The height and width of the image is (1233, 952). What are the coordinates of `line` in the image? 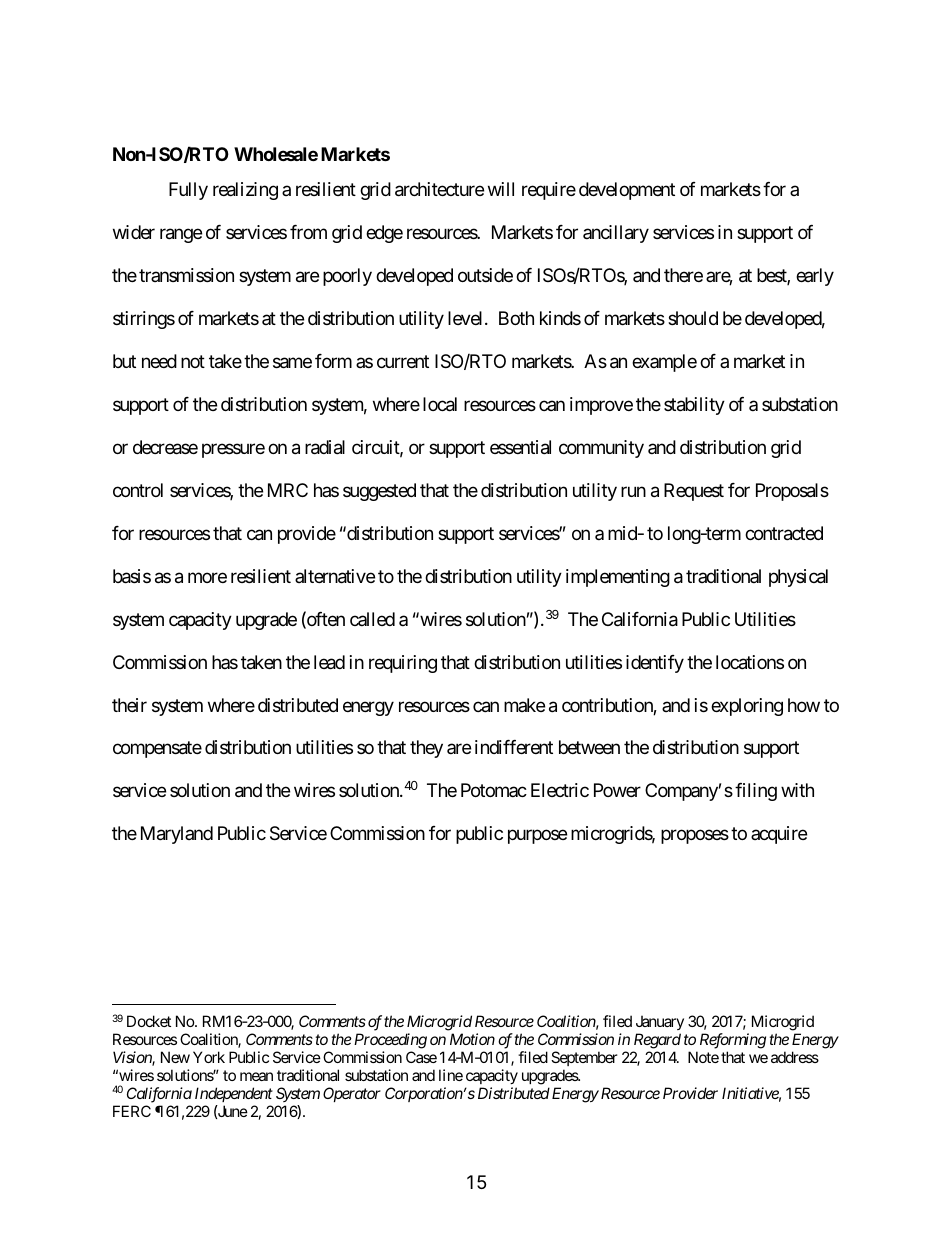 It's located at (451, 1075).
